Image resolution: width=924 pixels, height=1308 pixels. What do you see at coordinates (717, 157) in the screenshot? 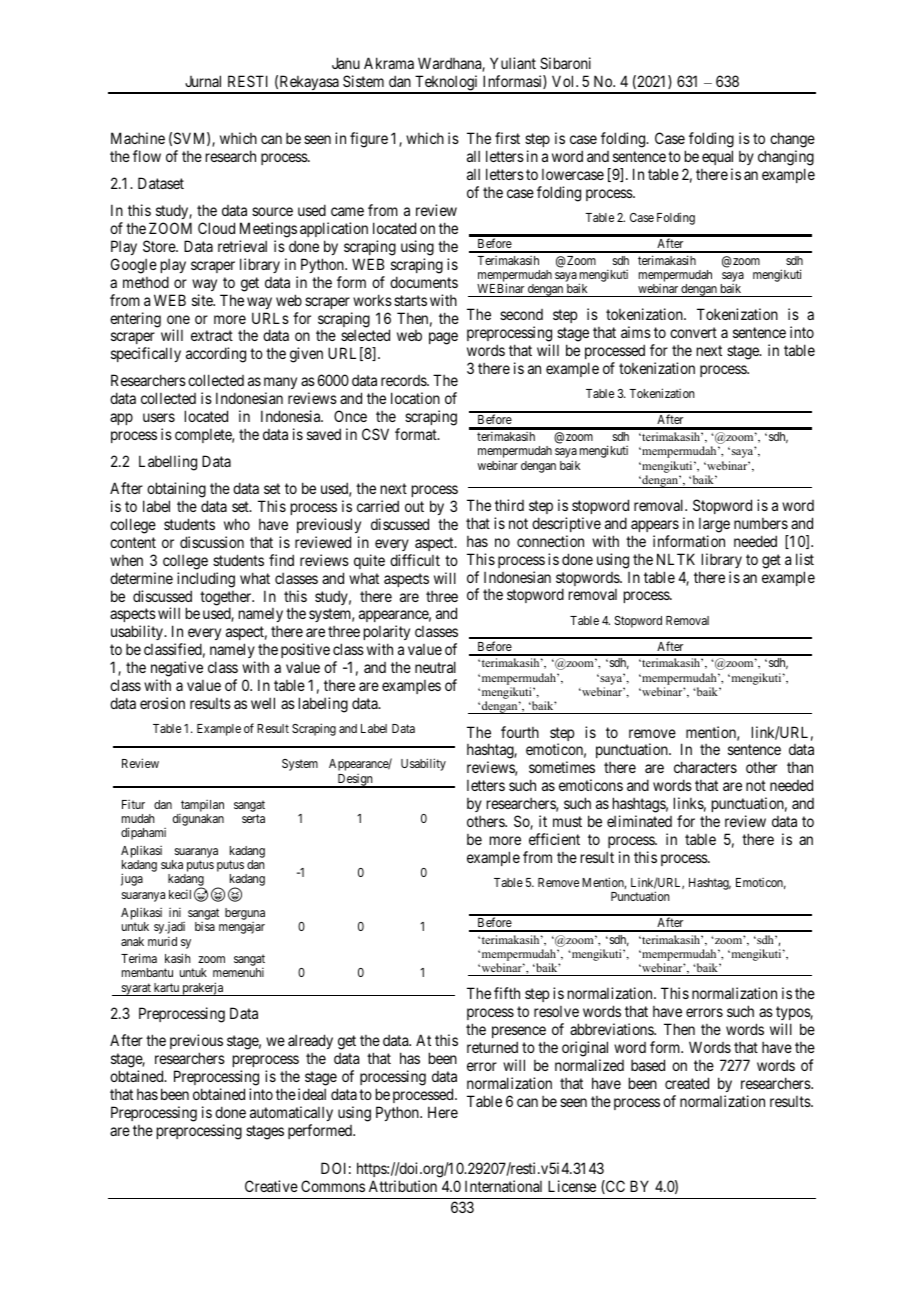
I see `equal` at bounding box center [717, 157].
